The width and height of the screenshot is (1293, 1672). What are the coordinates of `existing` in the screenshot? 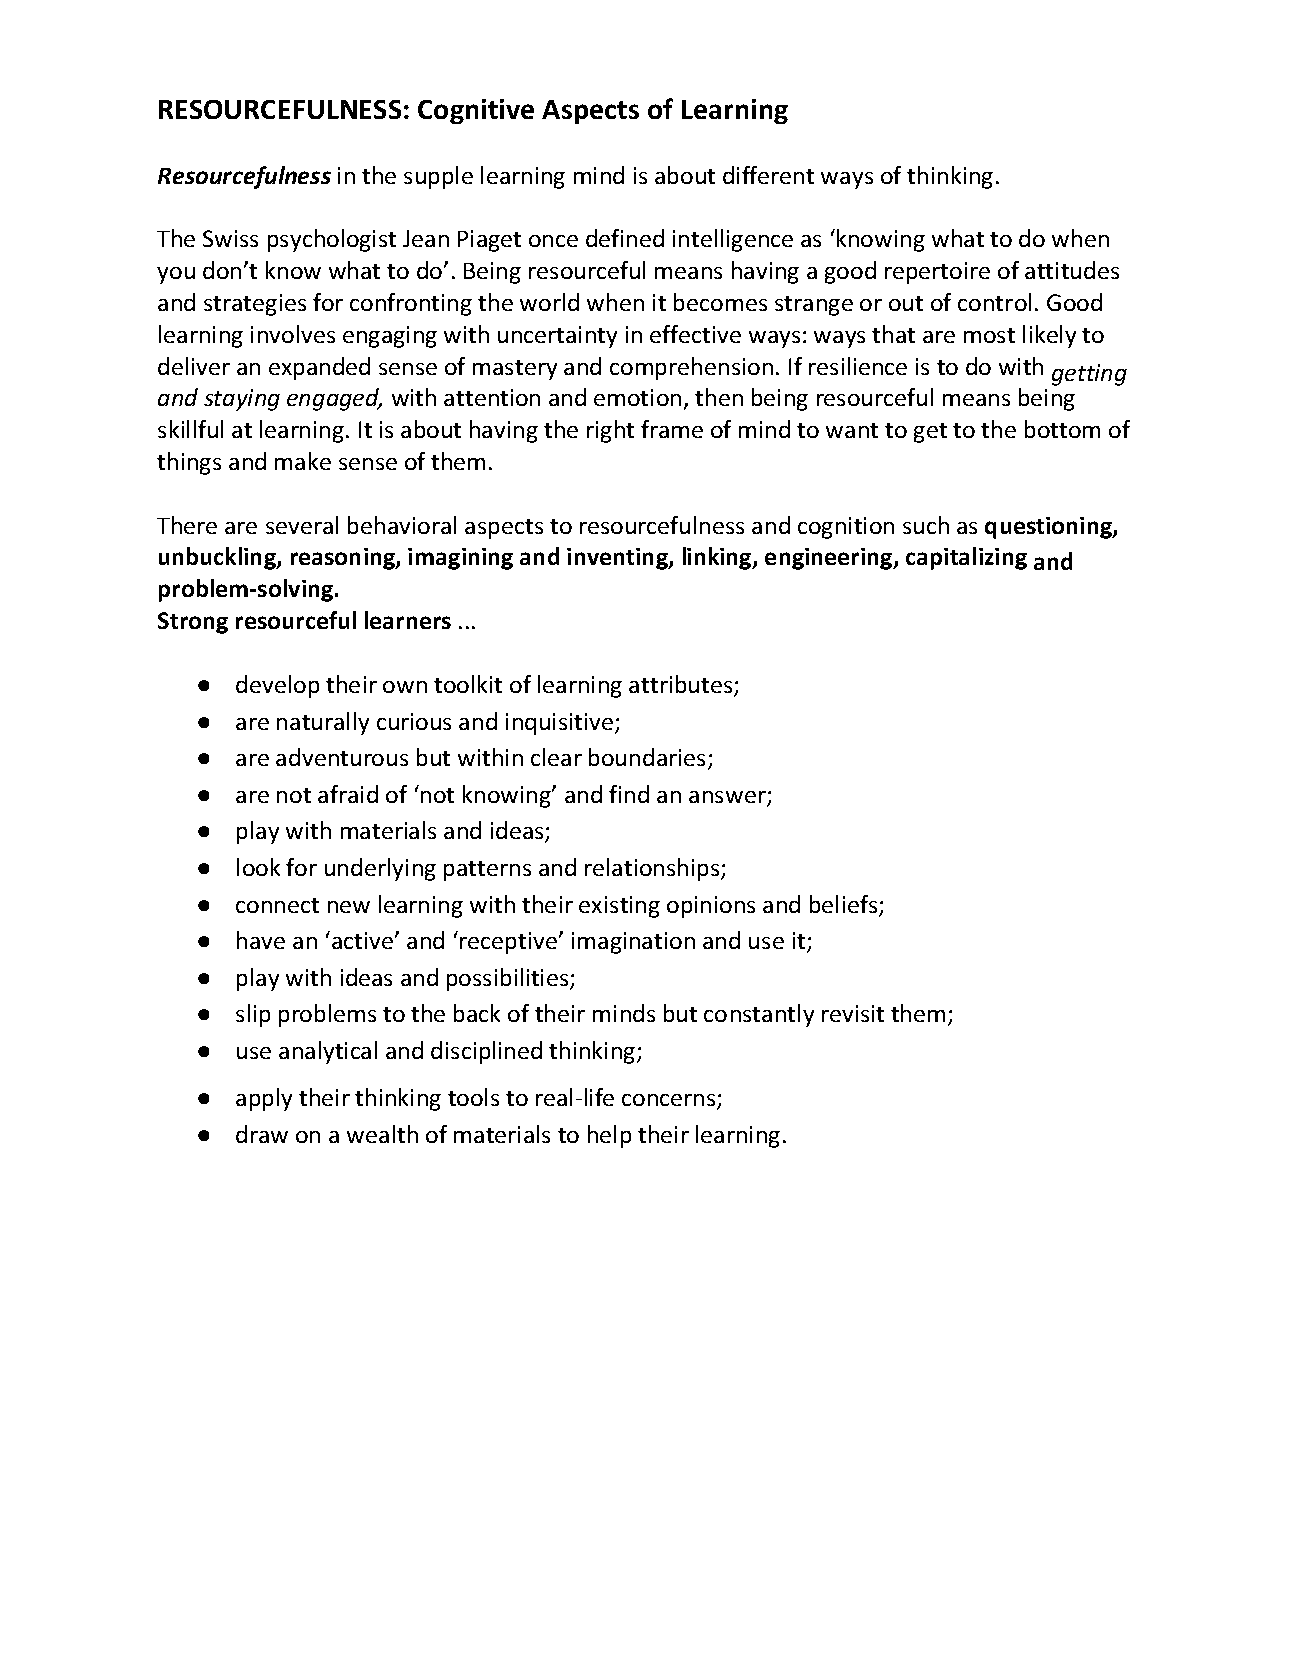 It's located at (619, 907).
